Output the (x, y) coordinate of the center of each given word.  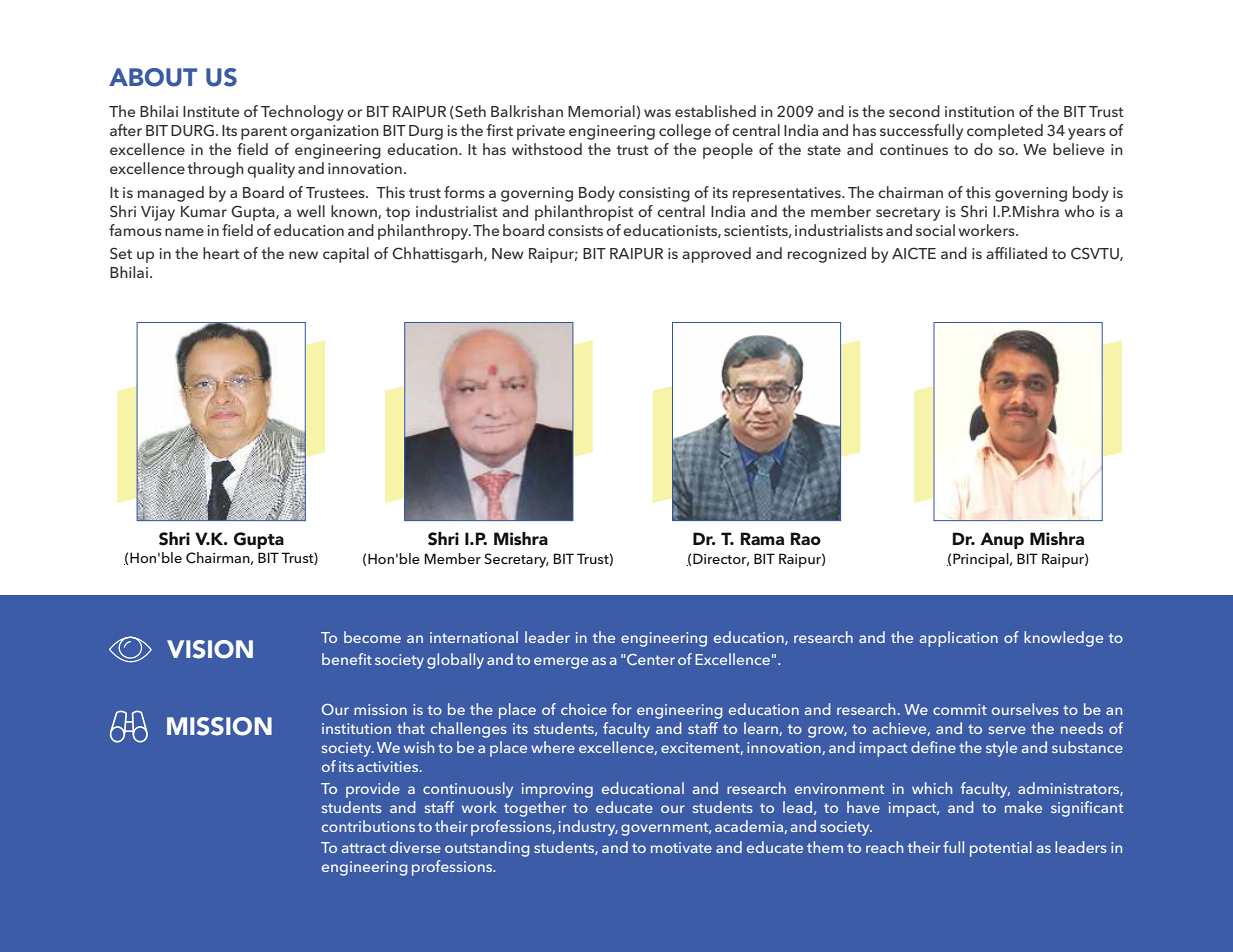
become (372, 637)
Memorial (601, 111)
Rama (762, 538)
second (914, 111)
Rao (806, 538)
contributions (368, 826)
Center (651, 659)
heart (221, 253)
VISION (210, 649)
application (959, 639)
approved (716, 255)
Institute (211, 111)
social (935, 230)
